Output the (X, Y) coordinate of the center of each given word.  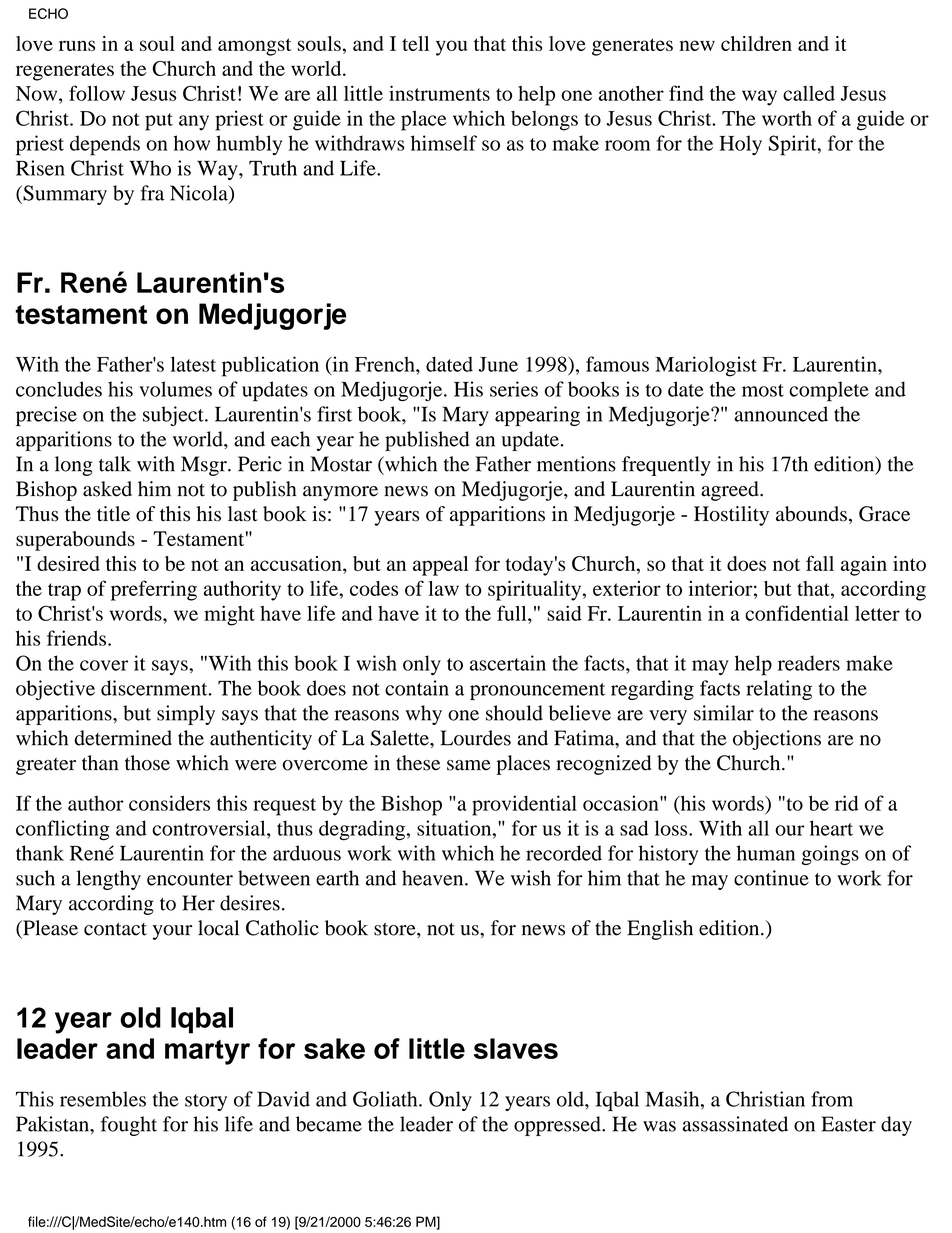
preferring (154, 590)
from (832, 1099)
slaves (516, 1048)
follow (97, 93)
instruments (439, 93)
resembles (103, 1099)
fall (820, 563)
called (809, 93)
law (443, 588)
